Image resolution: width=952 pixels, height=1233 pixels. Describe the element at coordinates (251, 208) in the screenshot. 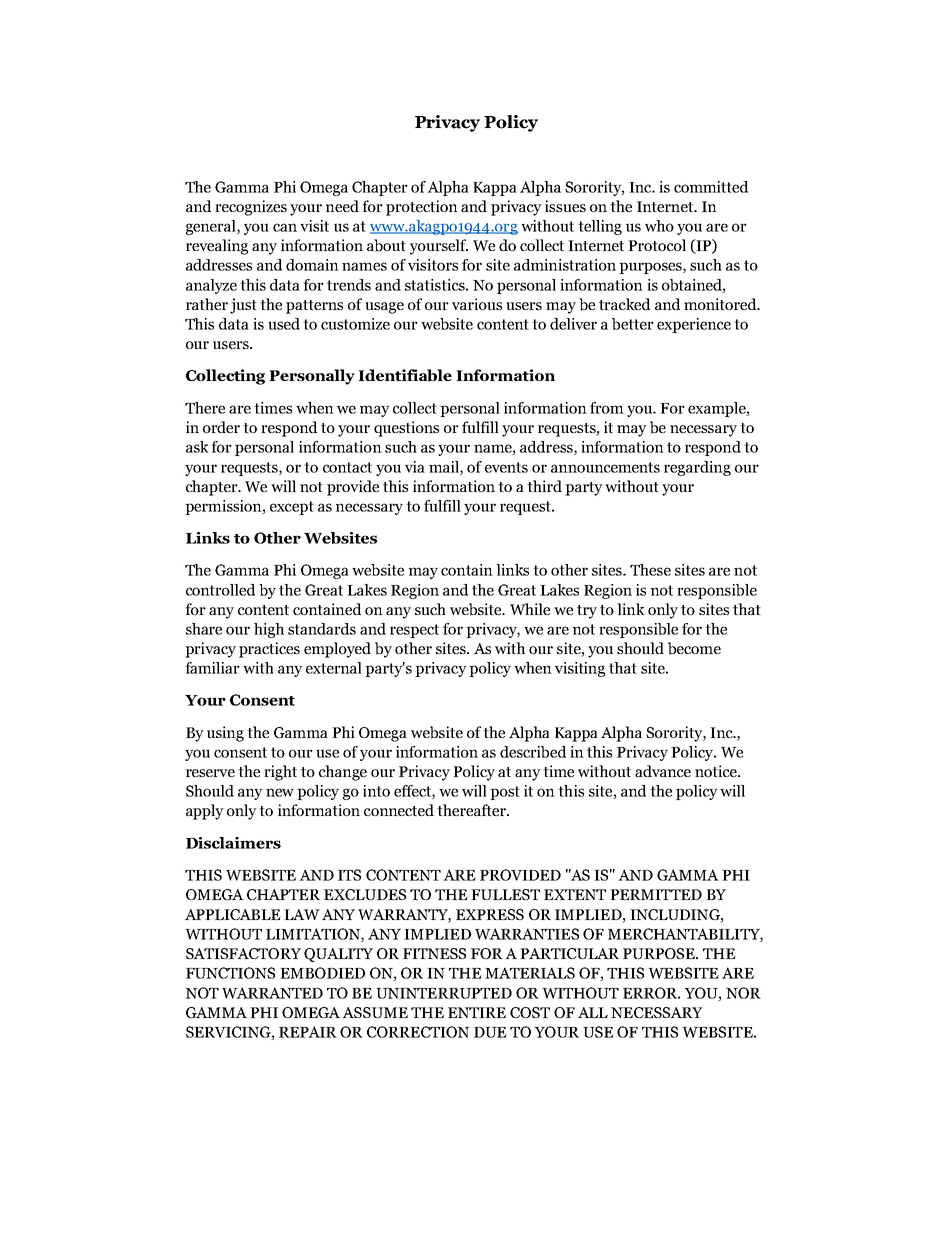

I see `recognizes` at that location.
